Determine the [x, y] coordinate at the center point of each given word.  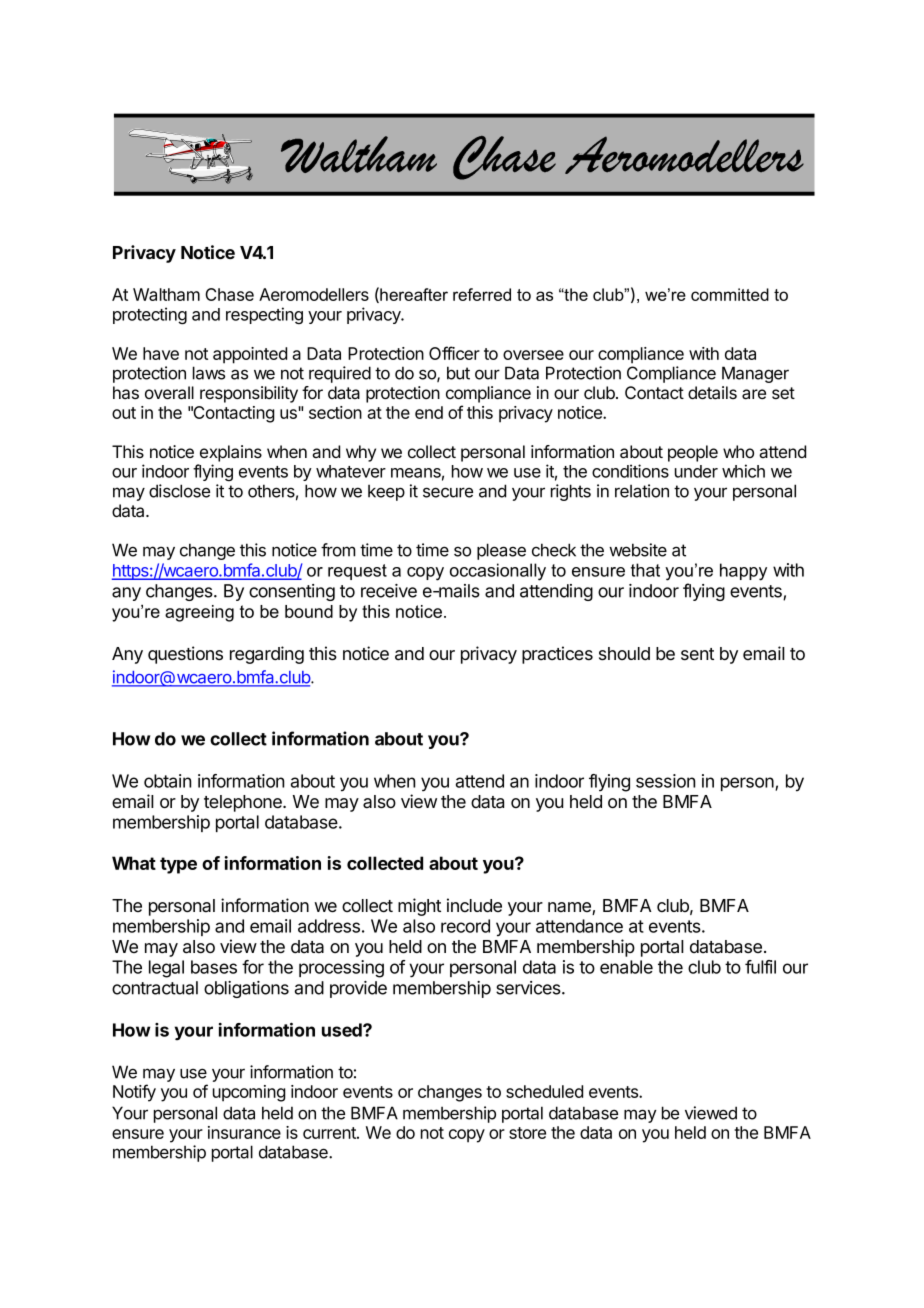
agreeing [199, 613]
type [178, 865]
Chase [229, 294]
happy [743, 572]
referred [482, 294]
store [527, 1133]
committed [730, 294]
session [665, 781]
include [474, 905]
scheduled [544, 1091]
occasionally [498, 572]
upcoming [249, 1093]
